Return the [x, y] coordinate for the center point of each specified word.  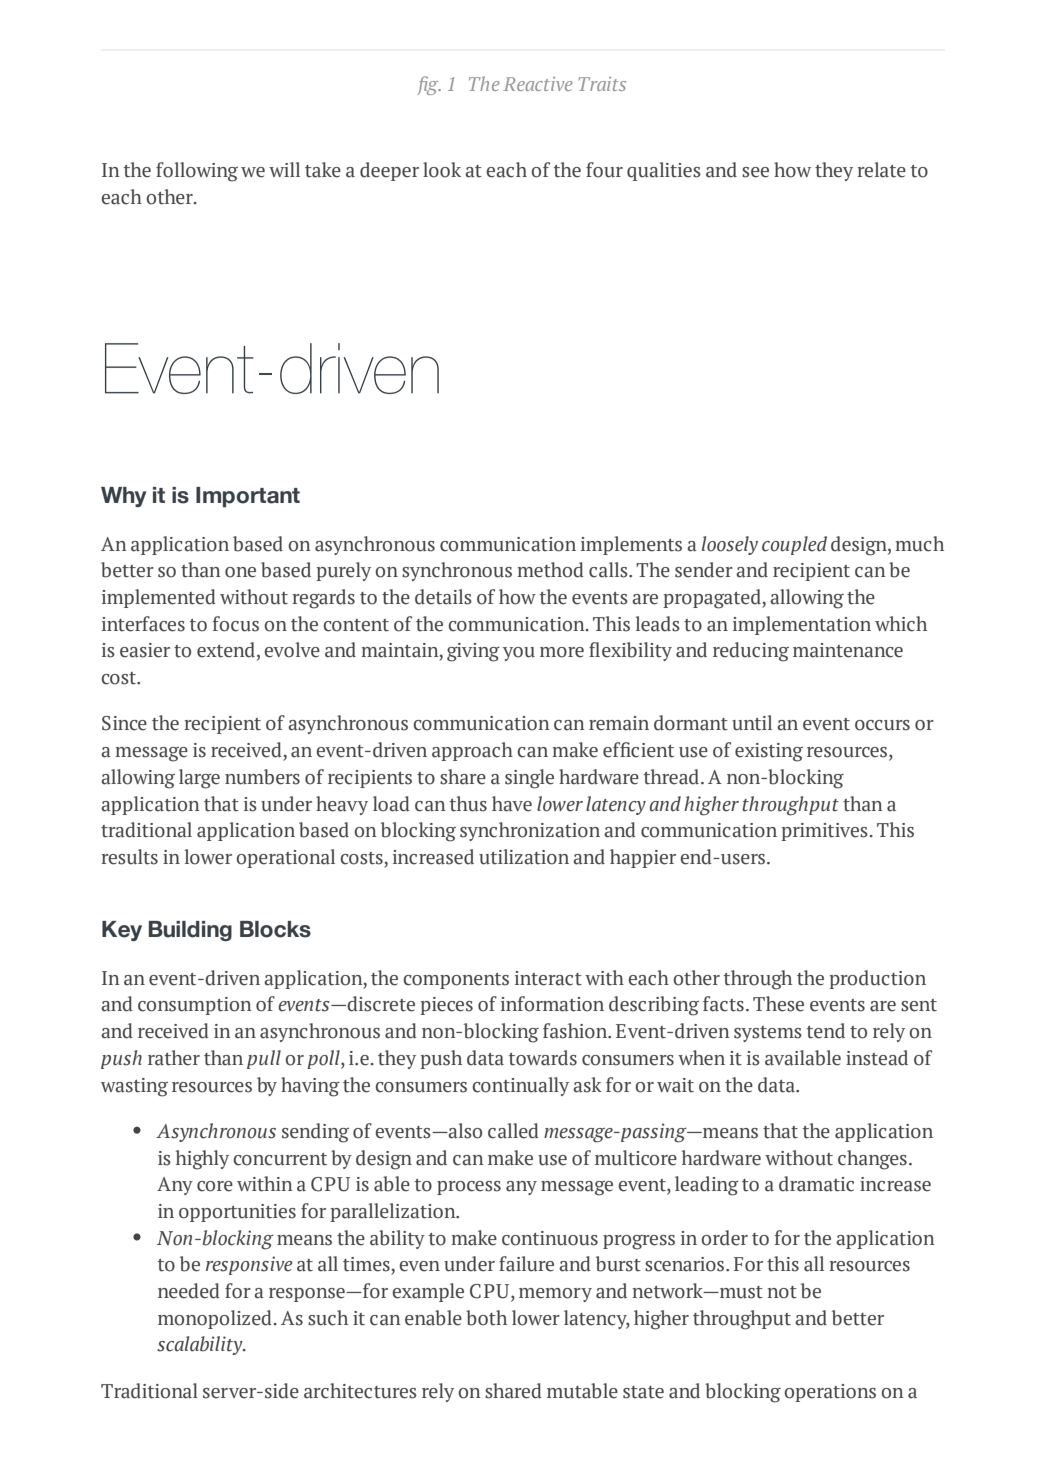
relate [881, 170]
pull [264, 1059]
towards [543, 1058]
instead [877, 1058]
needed [189, 1291]
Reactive [538, 84]
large [199, 779]
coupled [794, 545]
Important [248, 497]
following [197, 172]
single [529, 779]
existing [769, 752]
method [550, 570]
